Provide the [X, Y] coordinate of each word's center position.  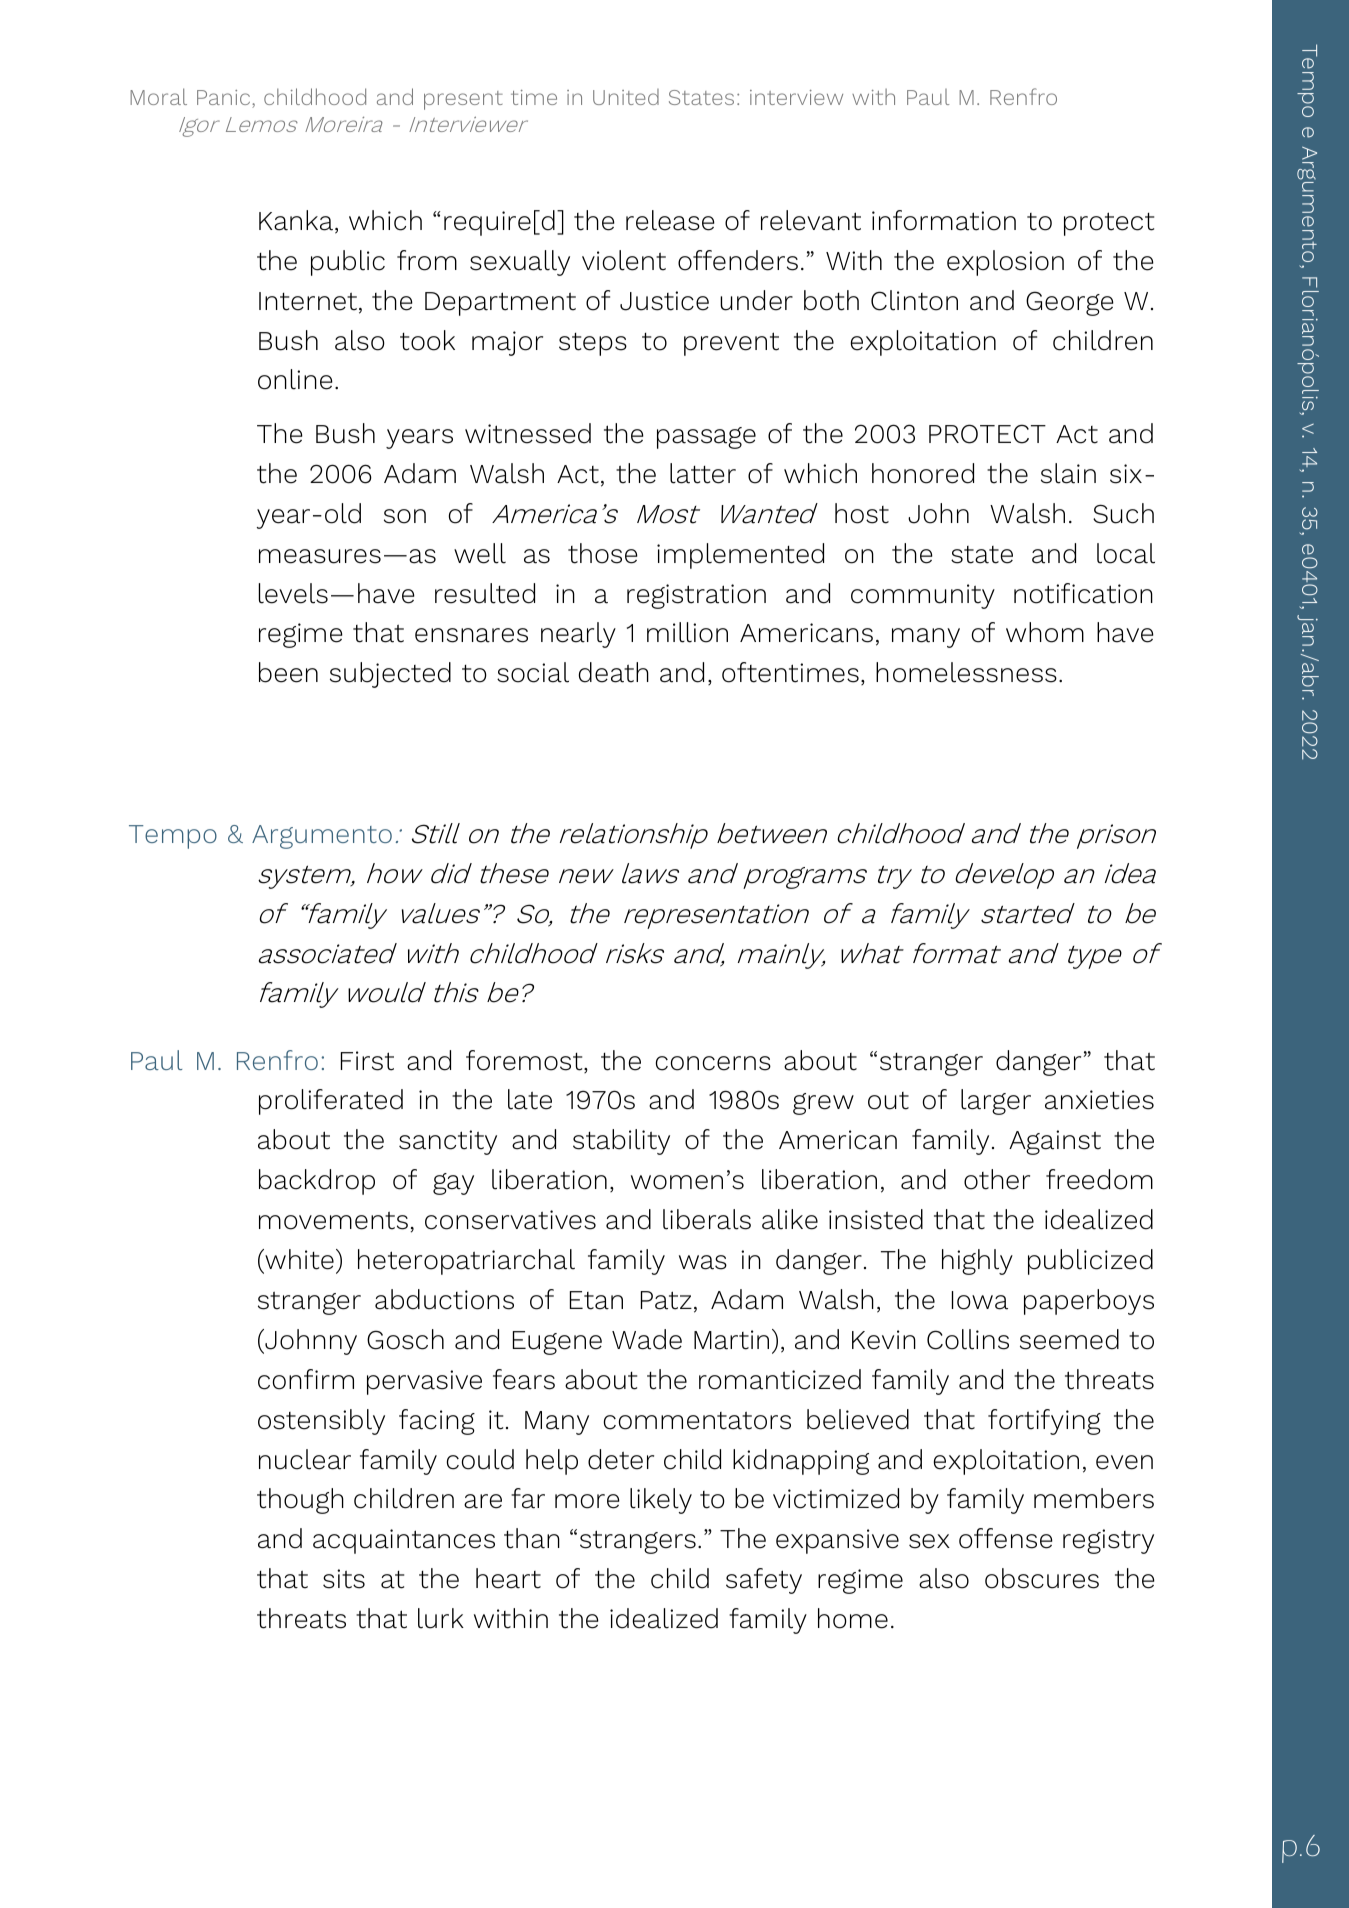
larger [996, 1102]
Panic [225, 99]
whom [1045, 632]
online [295, 379]
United [626, 97]
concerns [713, 1063]
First [367, 1061]
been [288, 672]
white [298, 1259]
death [614, 672]
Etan [596, 1300]
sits [344, 1579]
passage [706, 438]
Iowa [980, 1300]
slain [1068, 473]
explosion [1005, 263]
